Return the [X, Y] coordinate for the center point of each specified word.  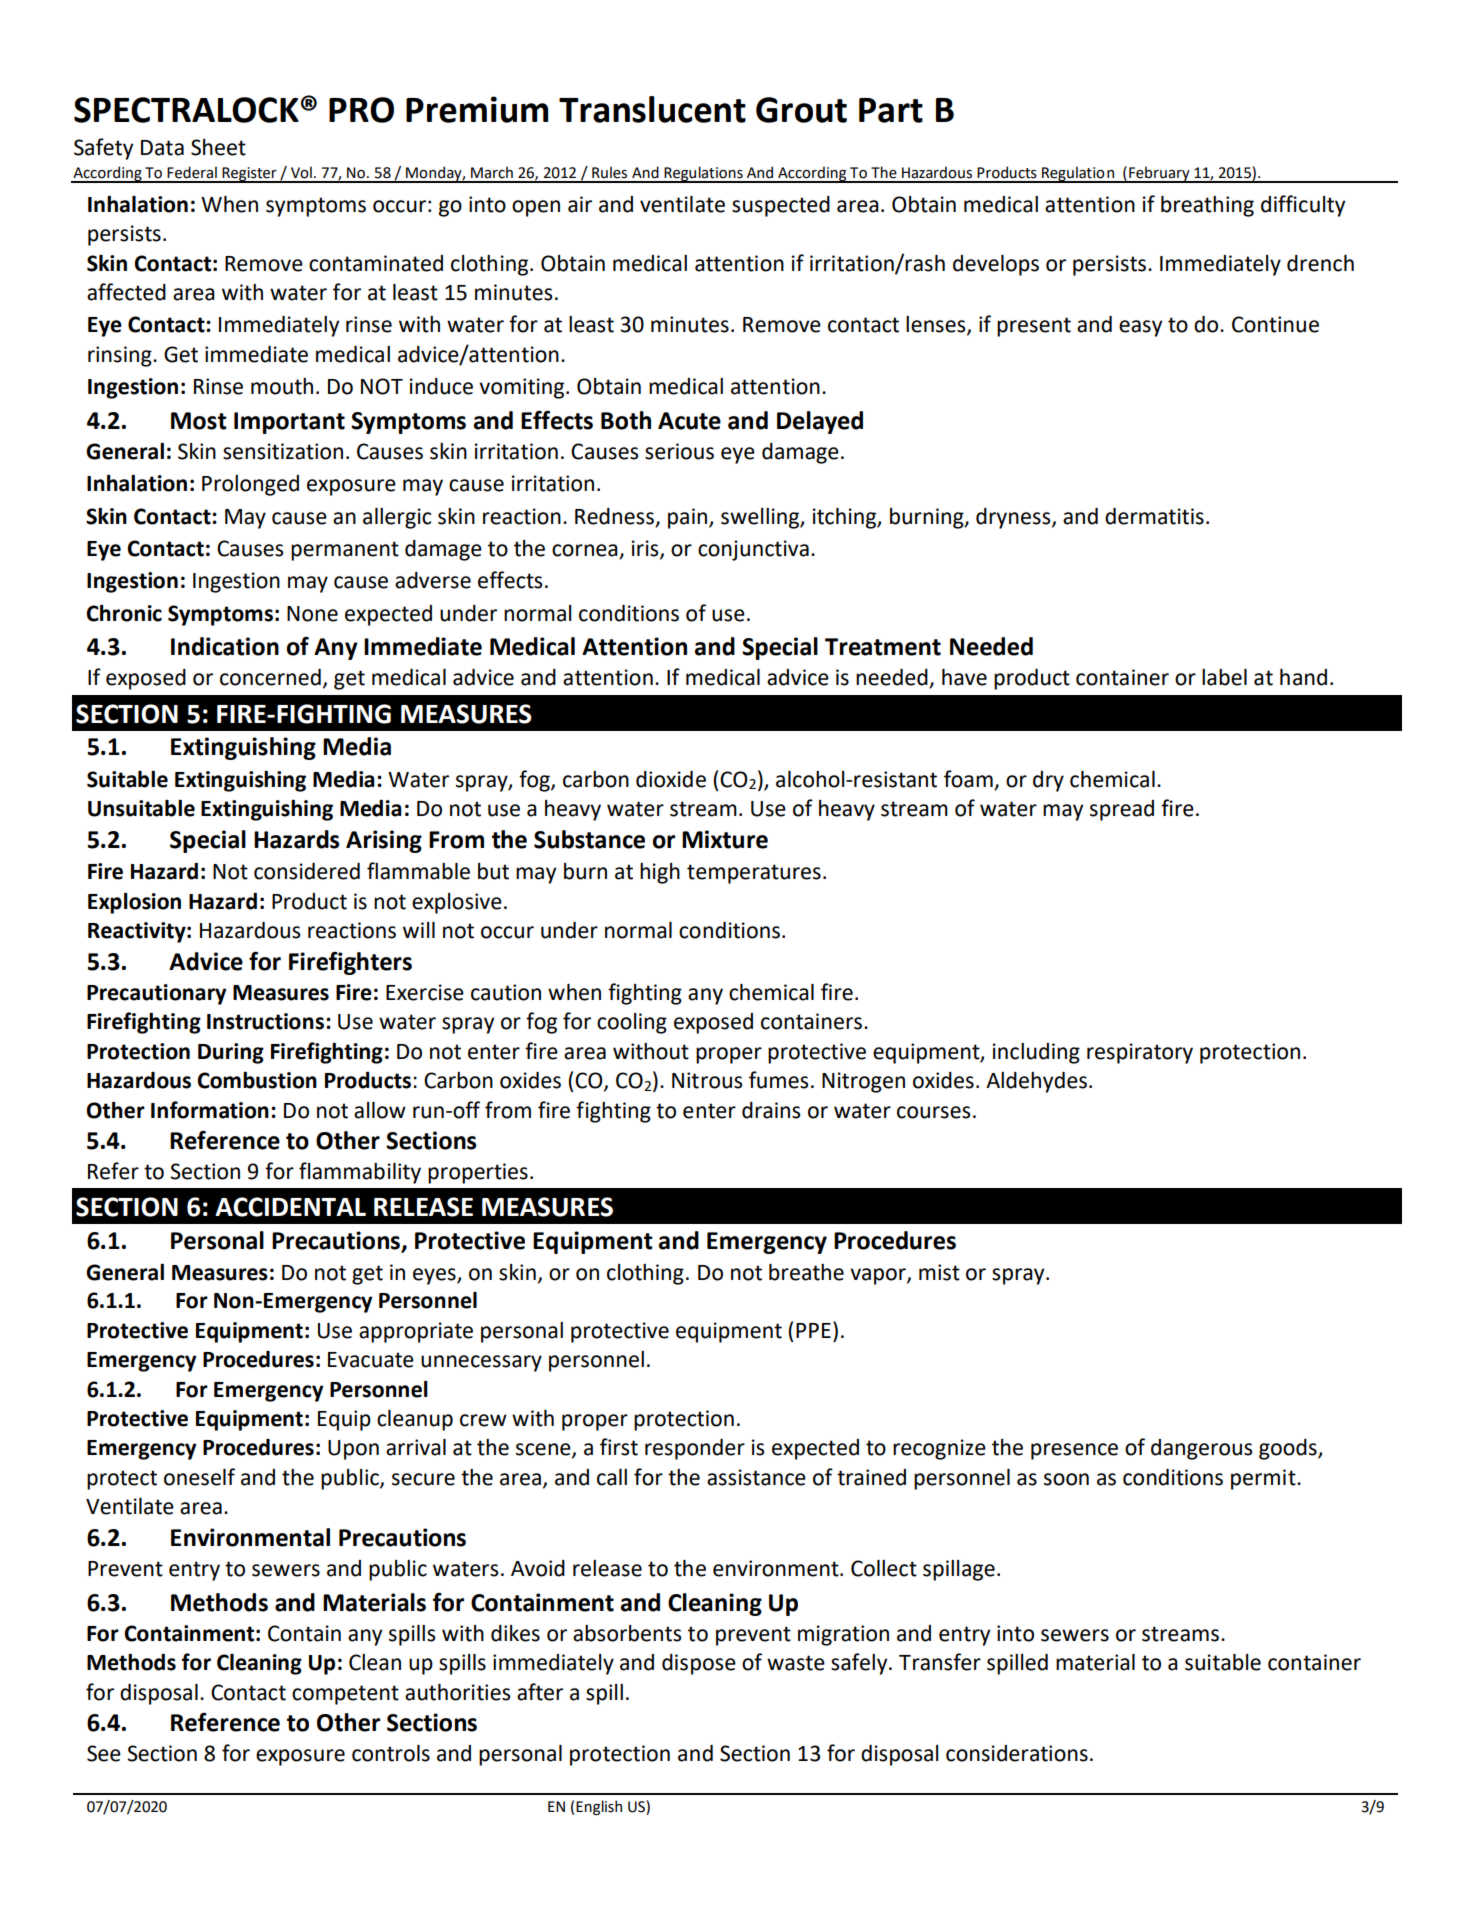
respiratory [1140, 1053]
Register [249, 175]
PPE [813, 1330]
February [1159, 174]
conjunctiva [753, 550]
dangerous [1201, 1449]
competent [345, 1695]
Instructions [265, 1021]
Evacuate [371, 1360]
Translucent [652, 109]
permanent [345, 551]
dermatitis [1154, 516]
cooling [632, 1023]
